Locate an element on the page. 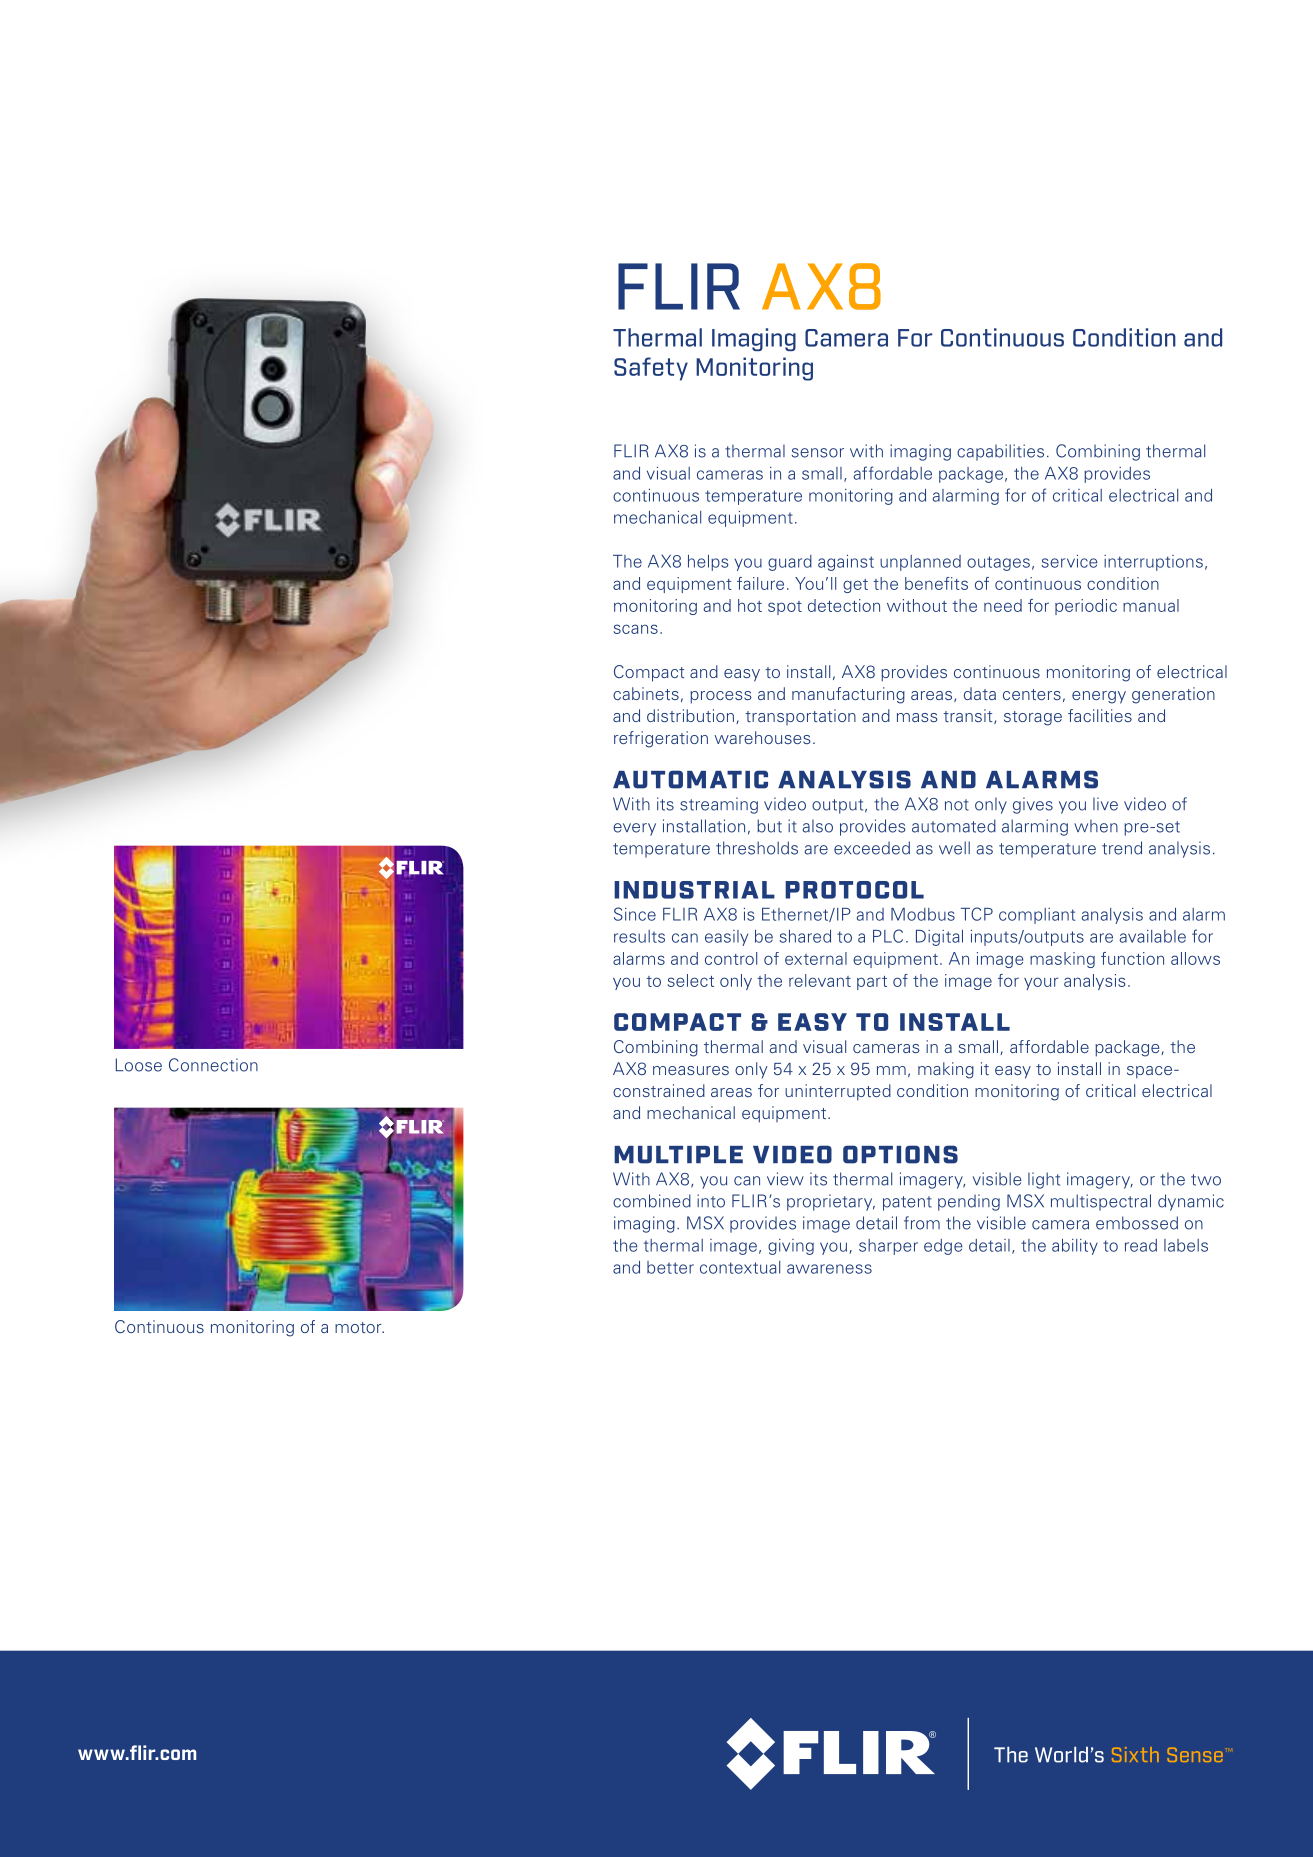  motor is located at coordinates (359, 1327).
